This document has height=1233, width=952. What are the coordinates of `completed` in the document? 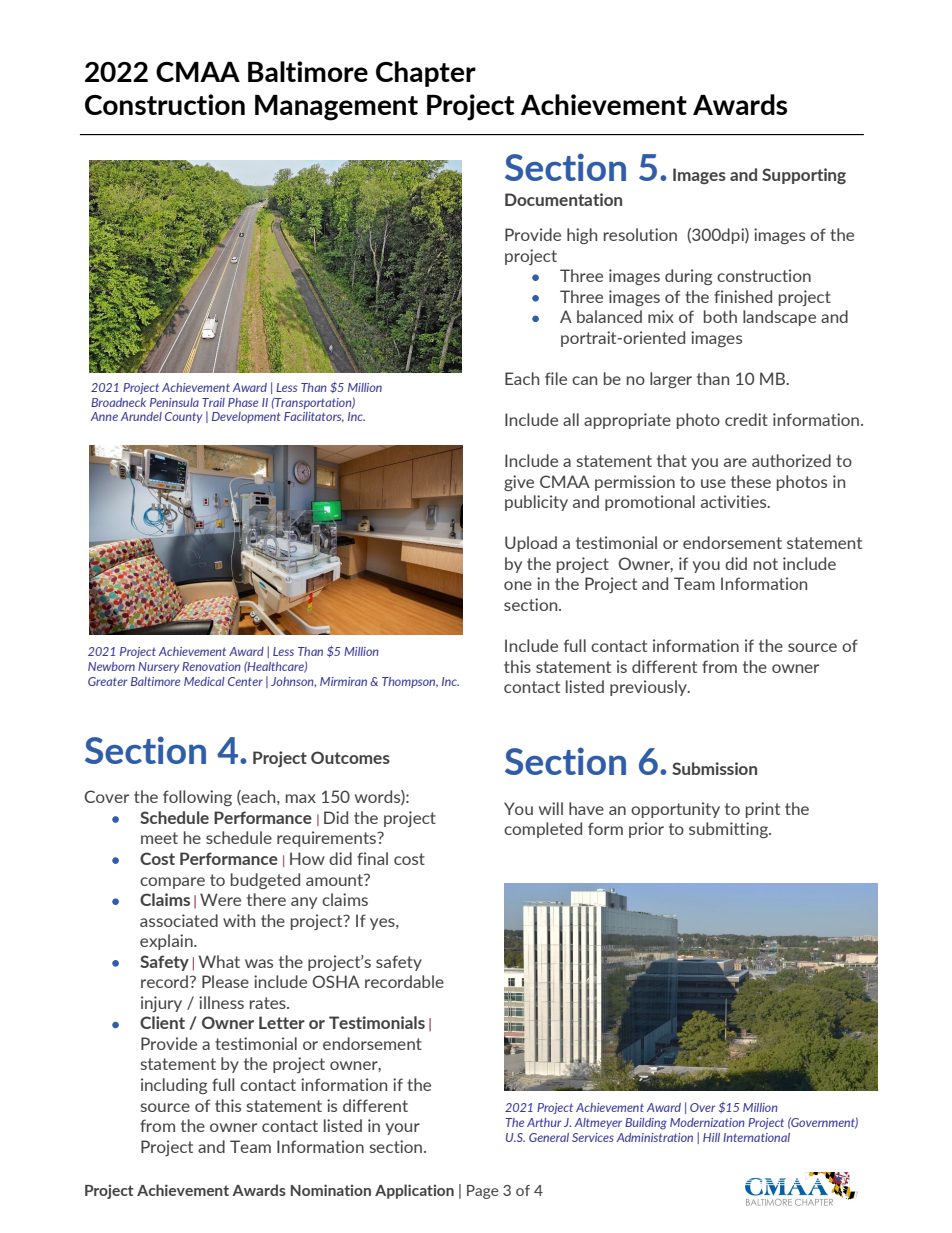 It's located at (543, 830).
